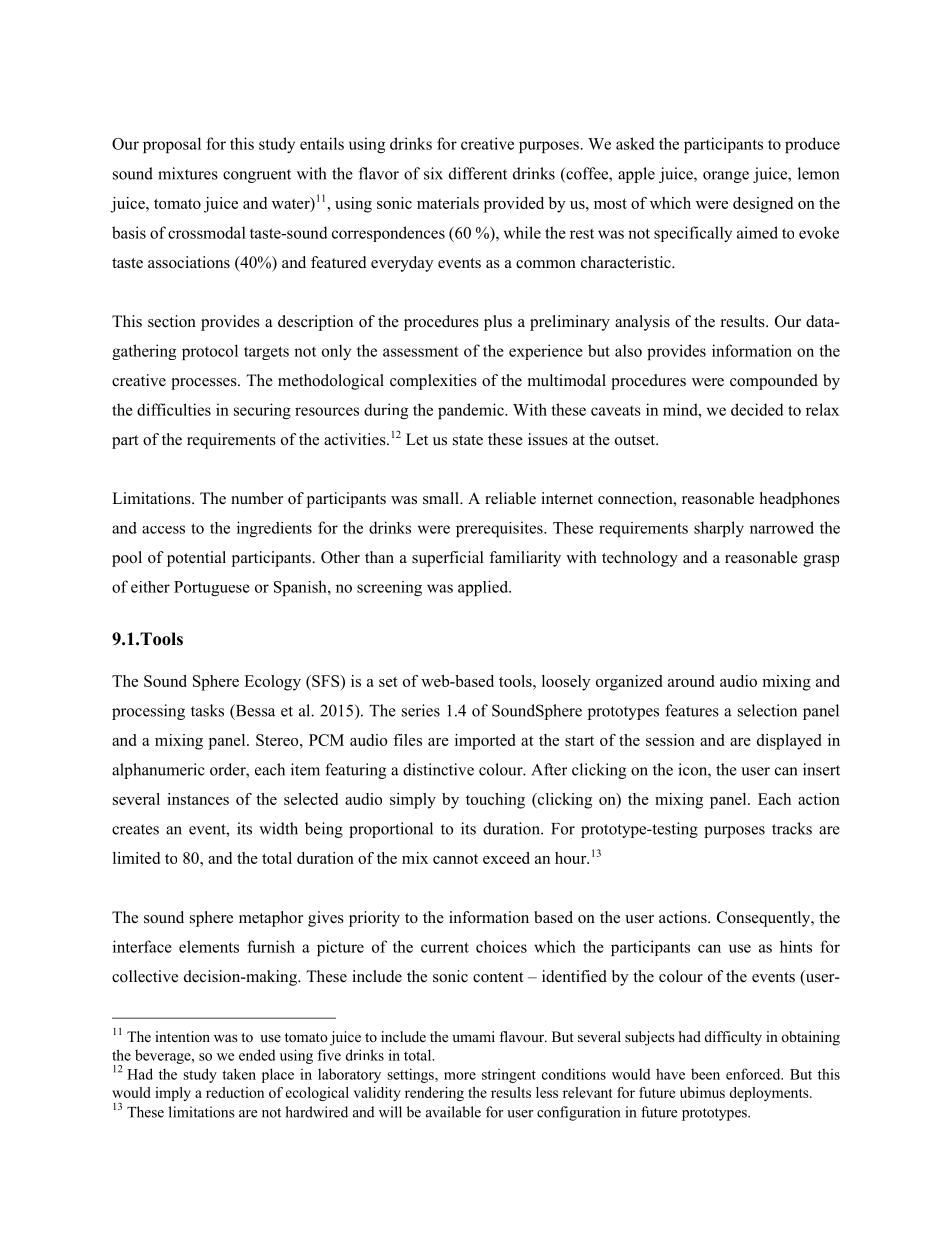  I want to click on around, so click(691, 681).
